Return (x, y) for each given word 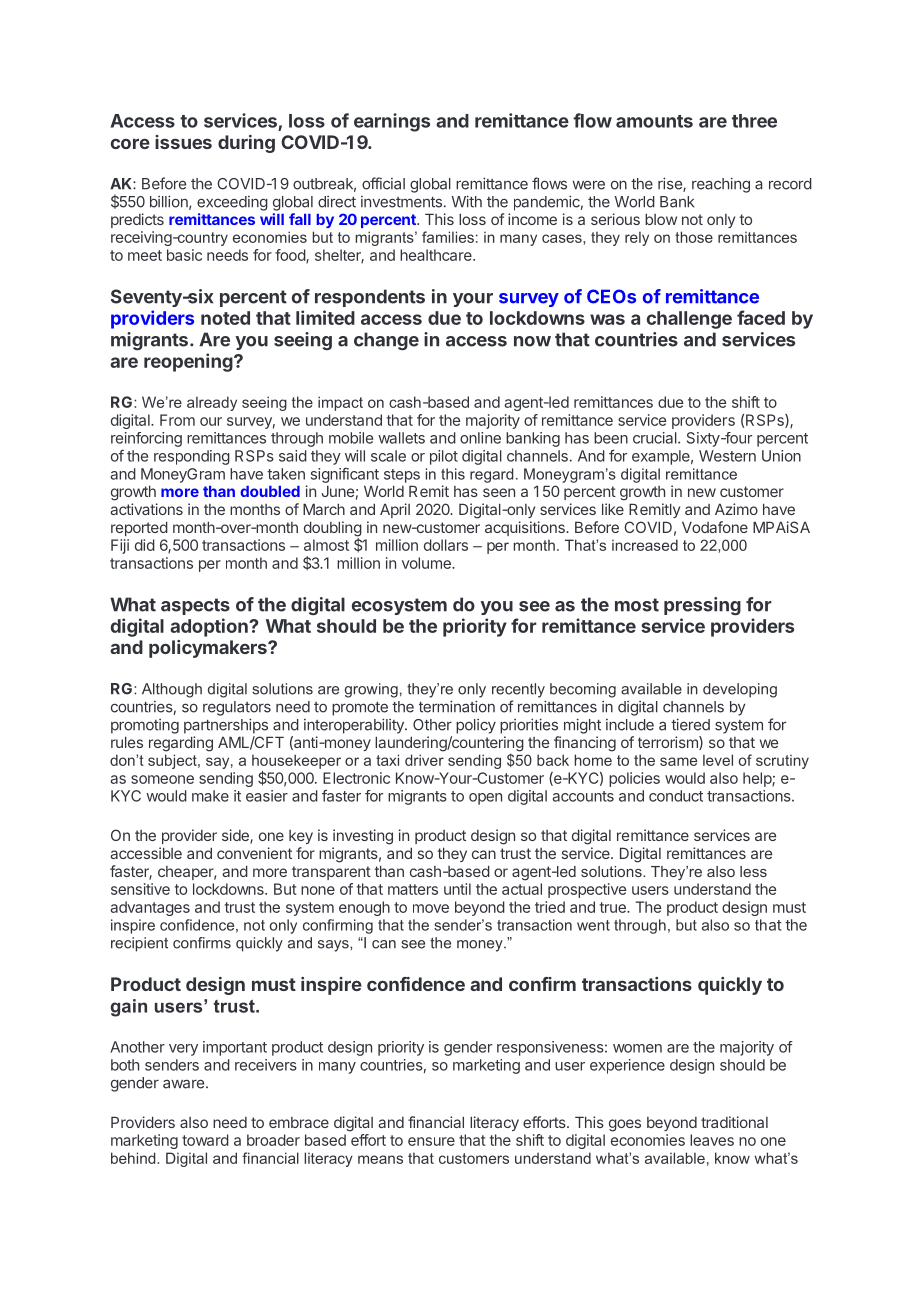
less (753, 871)
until (457, 889)
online (480, 438)
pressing (702, 606)
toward (205, 1140)
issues (183, 142)
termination (457, 706)
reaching (721, 185)
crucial (656, 438)
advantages (150, 908)
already (212, 403)
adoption (210, 627)
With (467, 201)
